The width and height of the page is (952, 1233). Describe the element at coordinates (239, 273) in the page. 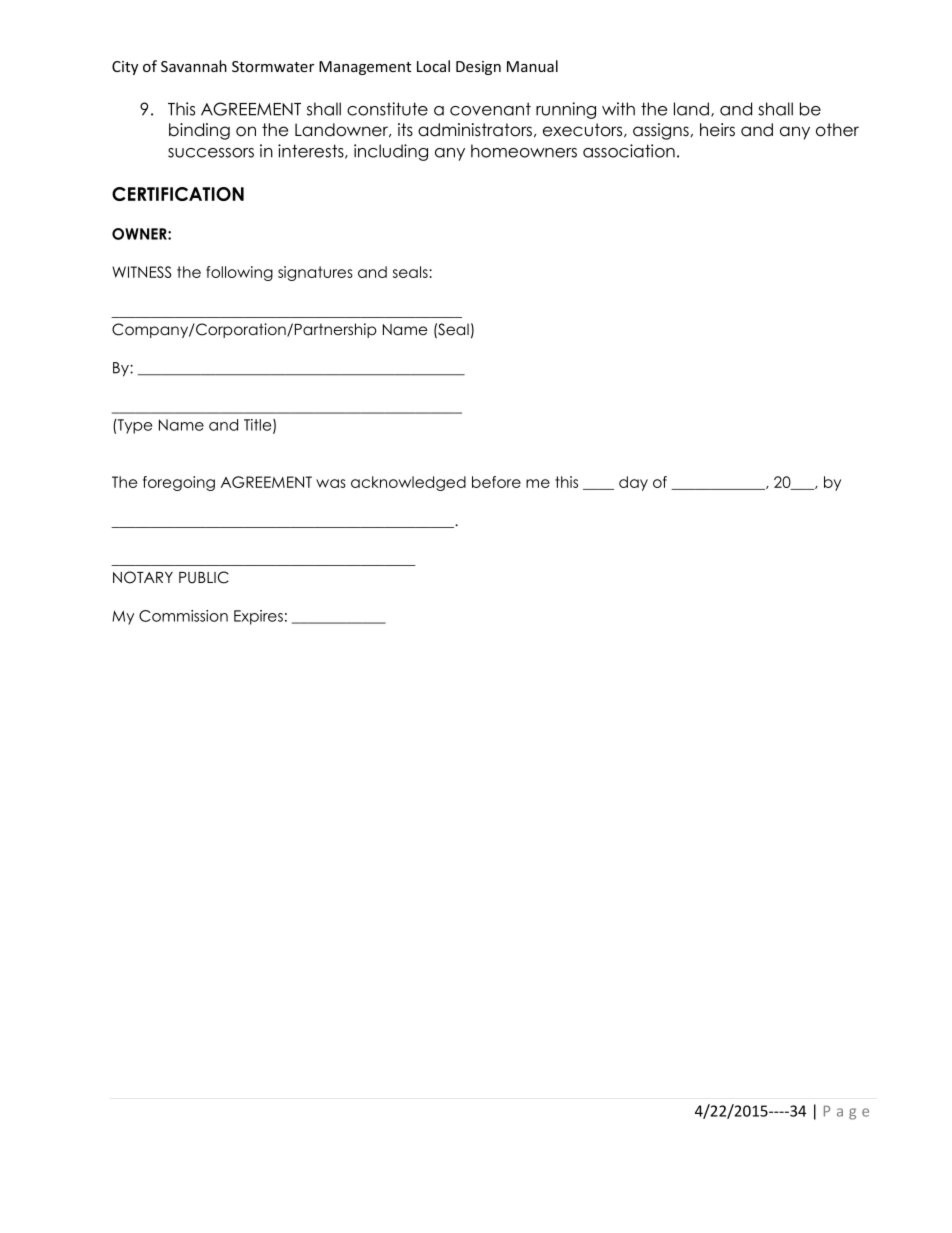

I see `following` at that location.
